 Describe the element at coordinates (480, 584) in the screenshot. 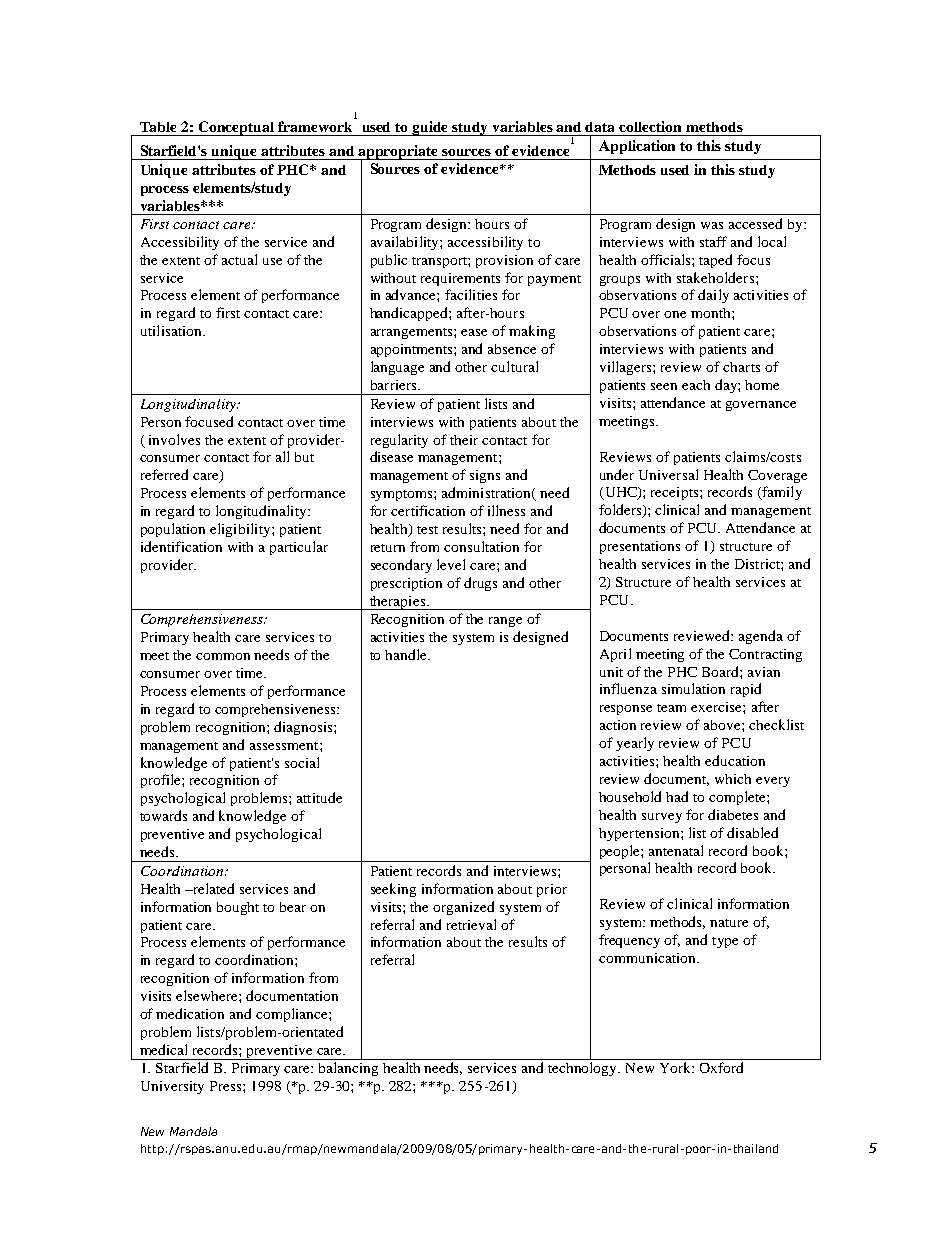

I see `drugs` at that location.
